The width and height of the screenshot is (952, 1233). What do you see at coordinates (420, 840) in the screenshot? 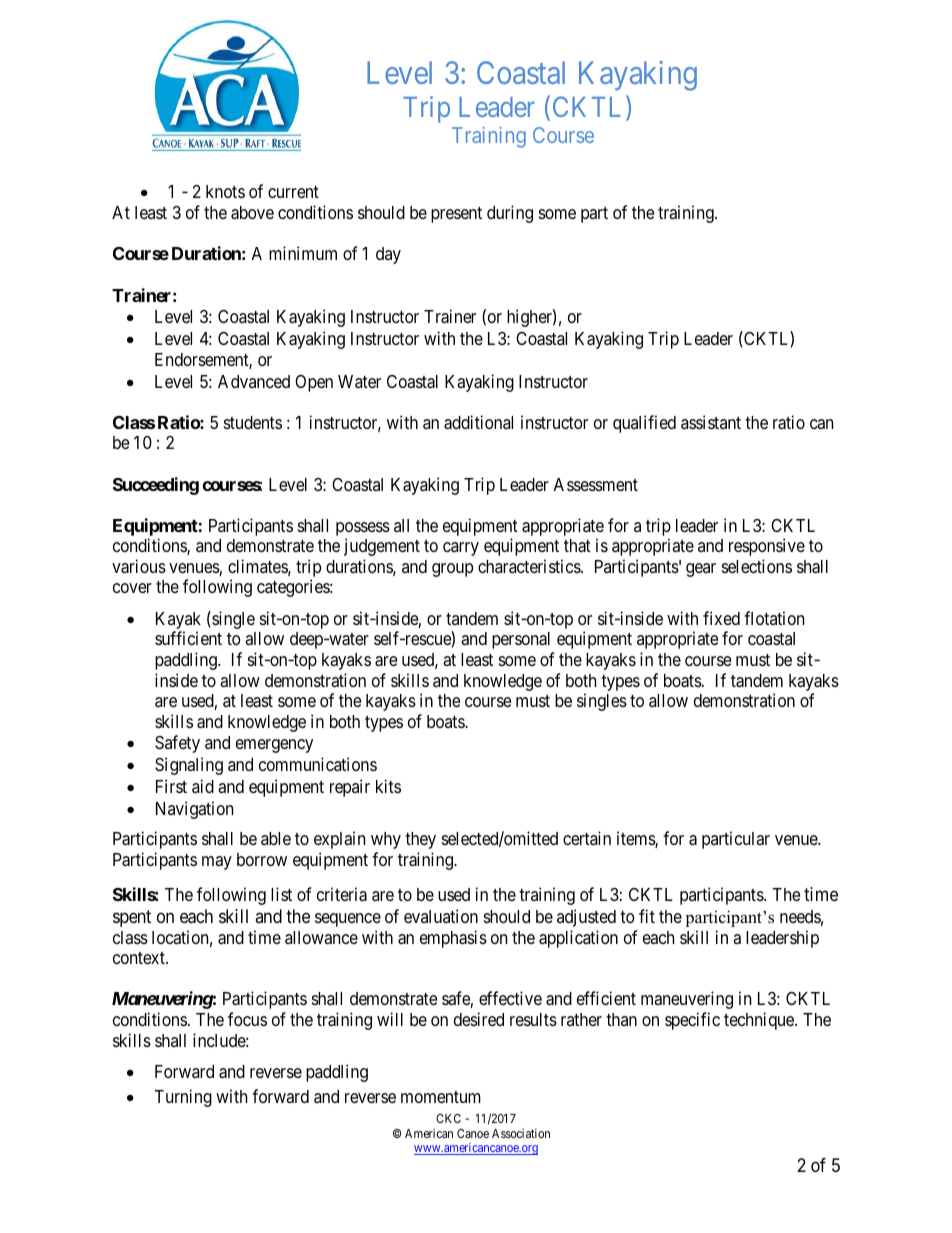
I see `they` at bounding box center [420, 840].
